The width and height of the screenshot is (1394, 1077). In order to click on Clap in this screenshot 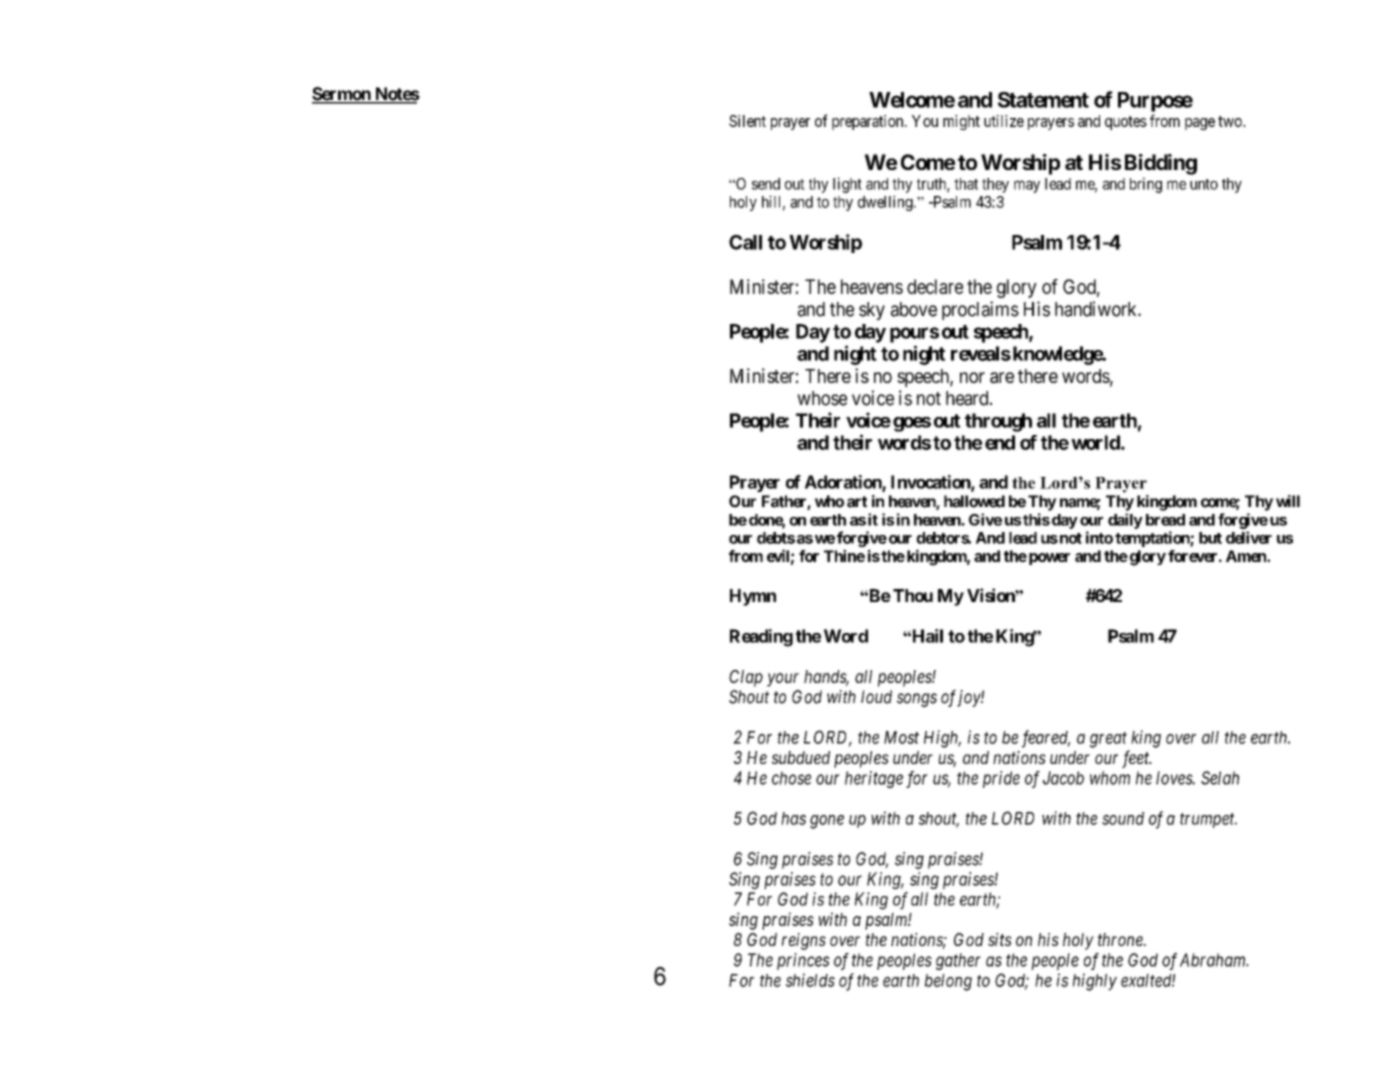, I will do `click(746, 678)`.
